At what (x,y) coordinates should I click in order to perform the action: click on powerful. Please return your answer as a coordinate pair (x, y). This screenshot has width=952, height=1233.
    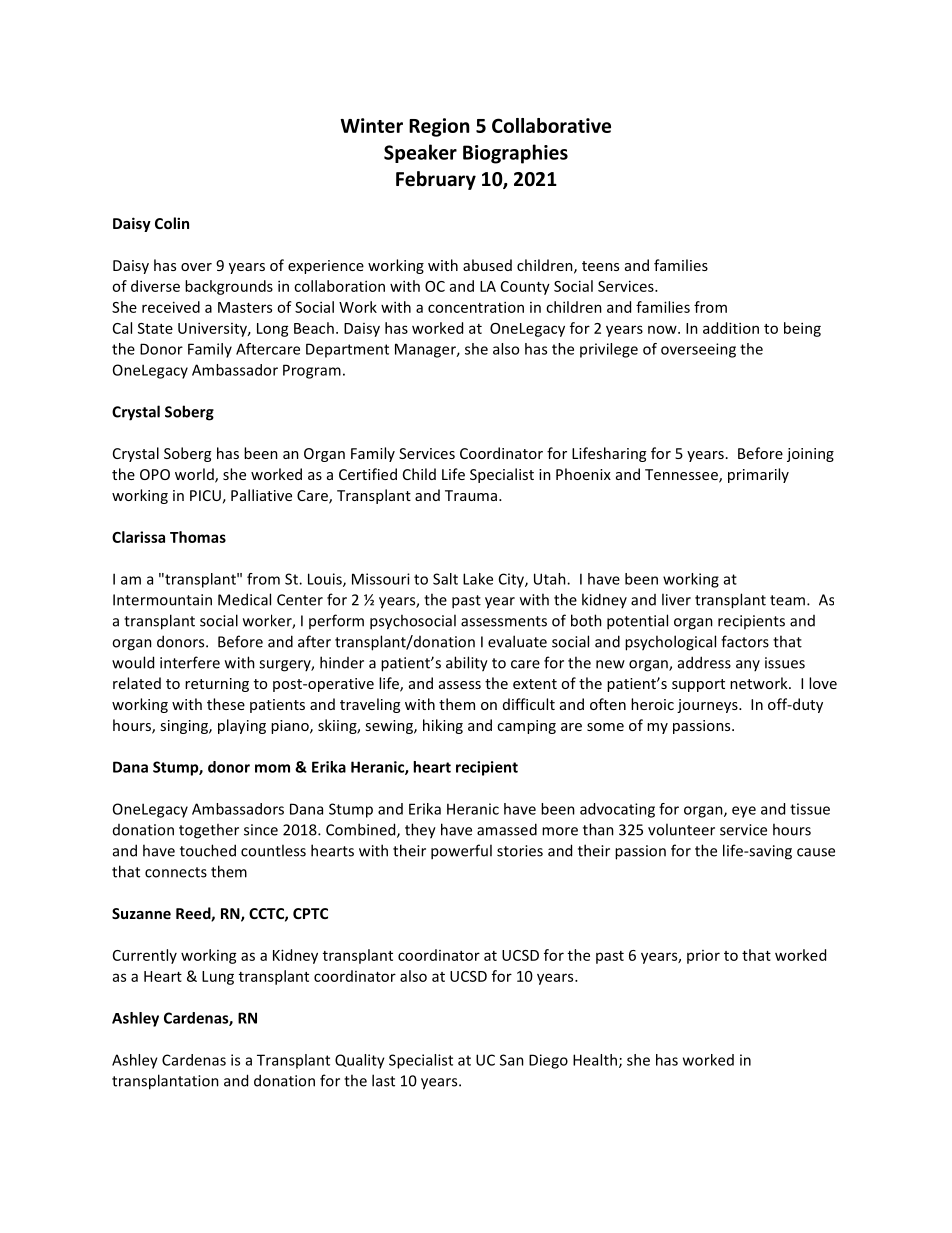
    Looking at the image, I should click on (461, 852).
